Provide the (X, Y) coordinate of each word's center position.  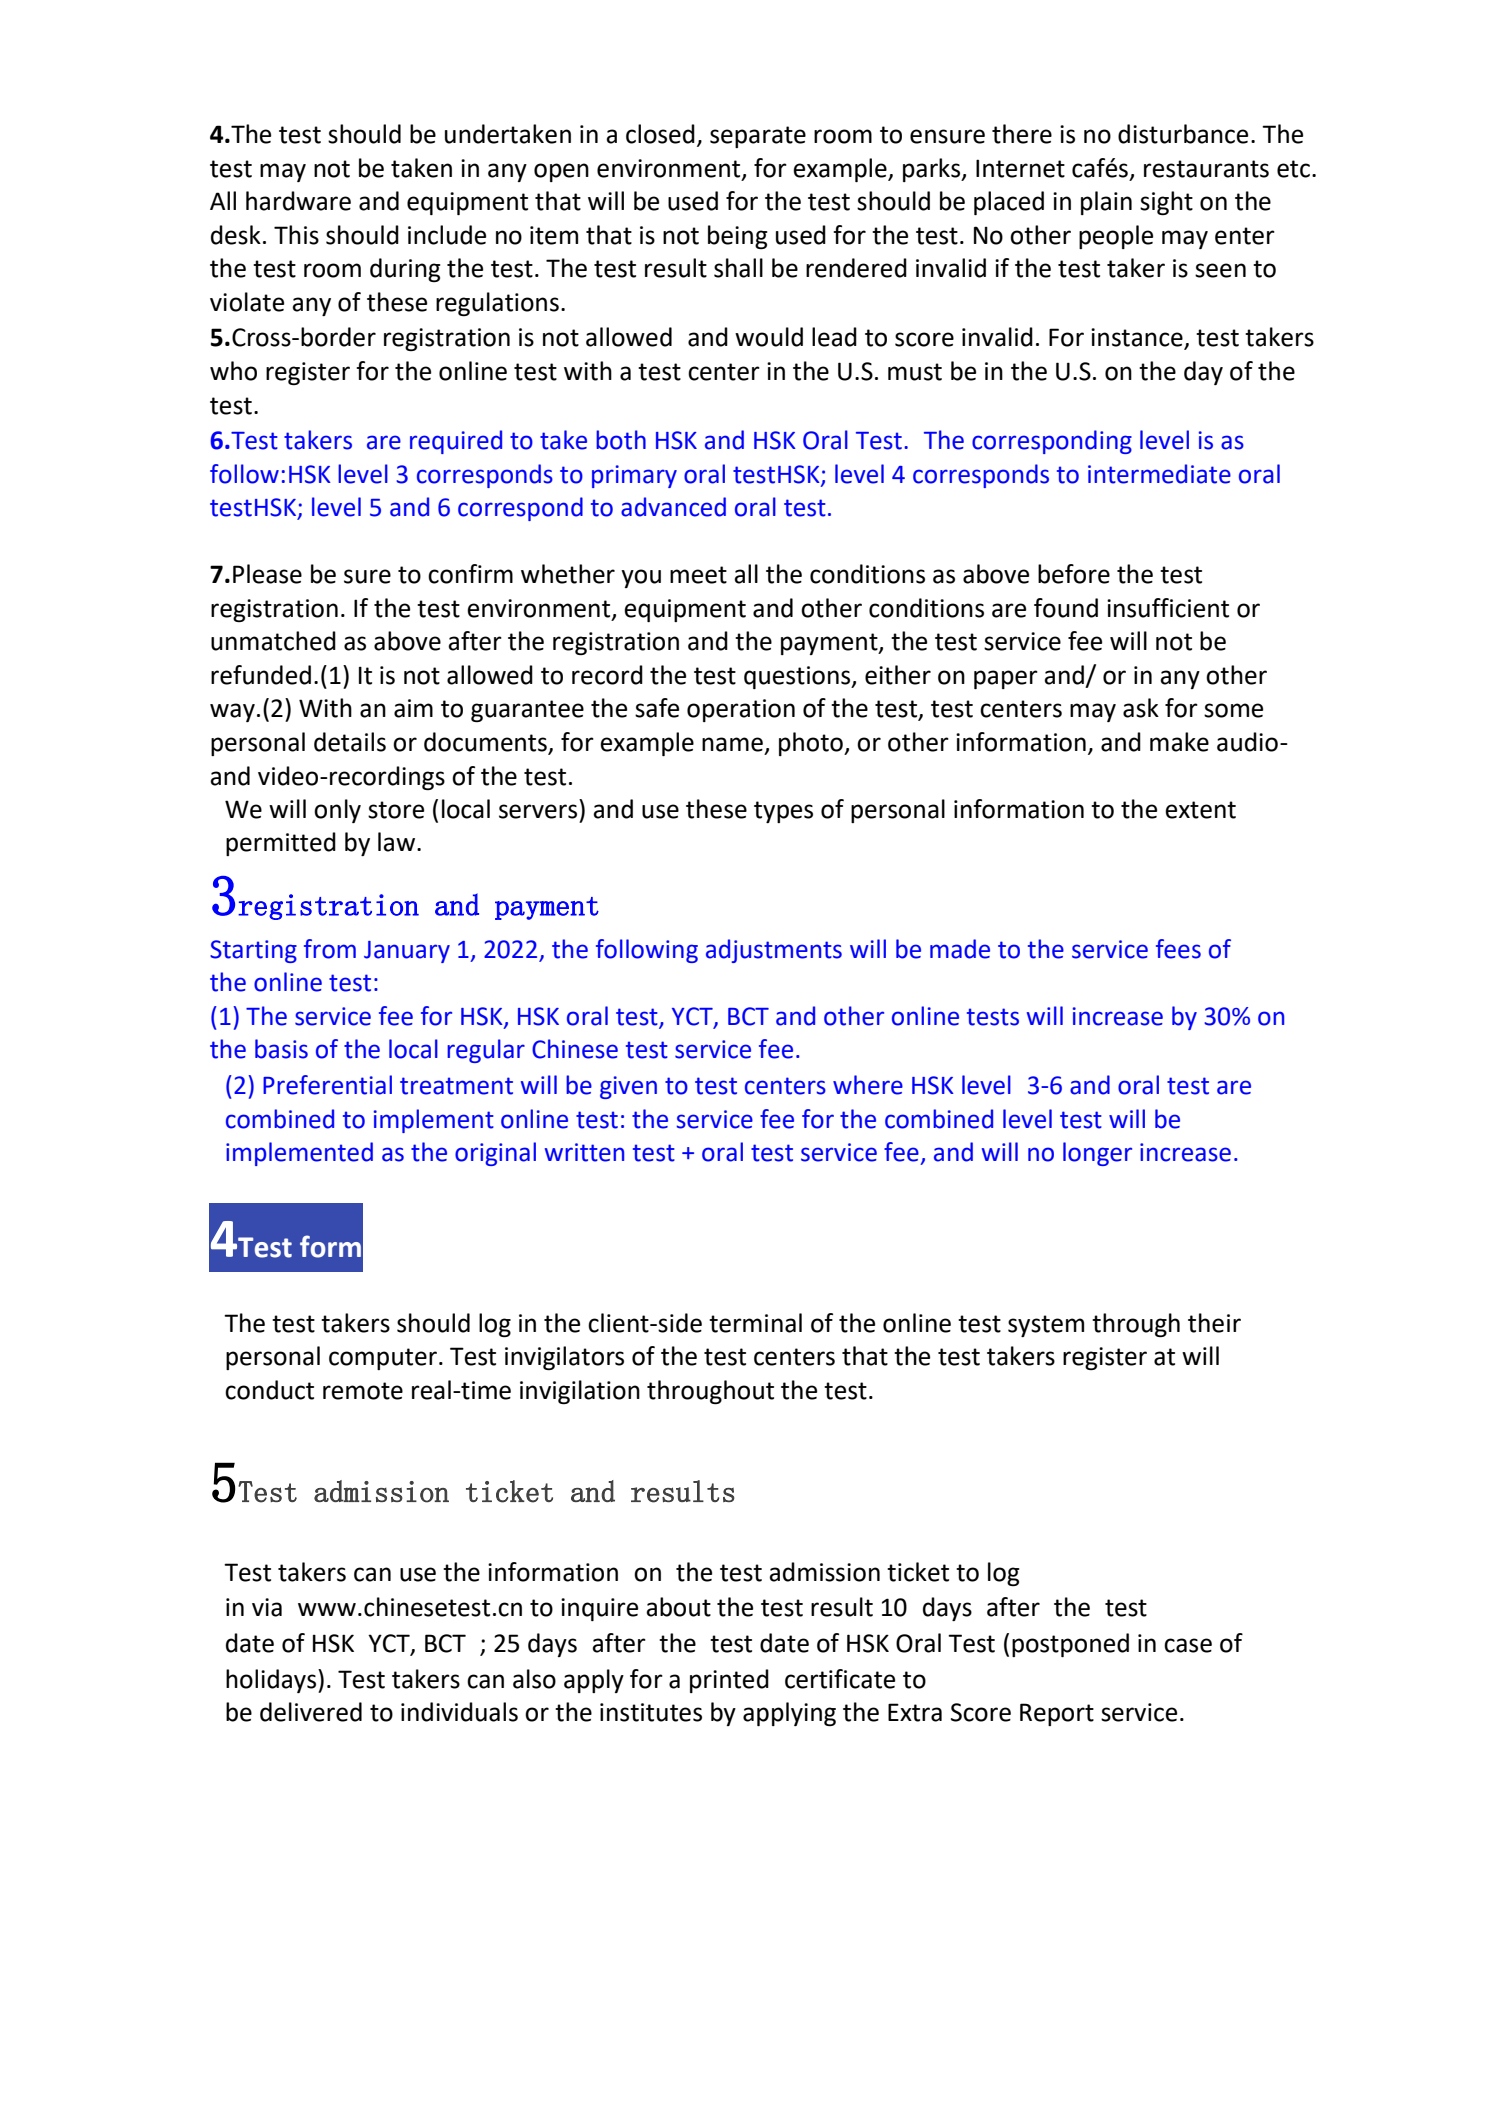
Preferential (327, 1085)
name (732, 744)
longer (1097, 1154)
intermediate (1159, 474)
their (1214, 1323)
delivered (311, 1712)
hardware (298, 201)
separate (758, 137)
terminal (755, 1323)
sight (1166, 203)
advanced (673, 507)
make (1179, 742)
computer (383, 1359)
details (350, 742)
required (456, 442)
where (868, 1085)
